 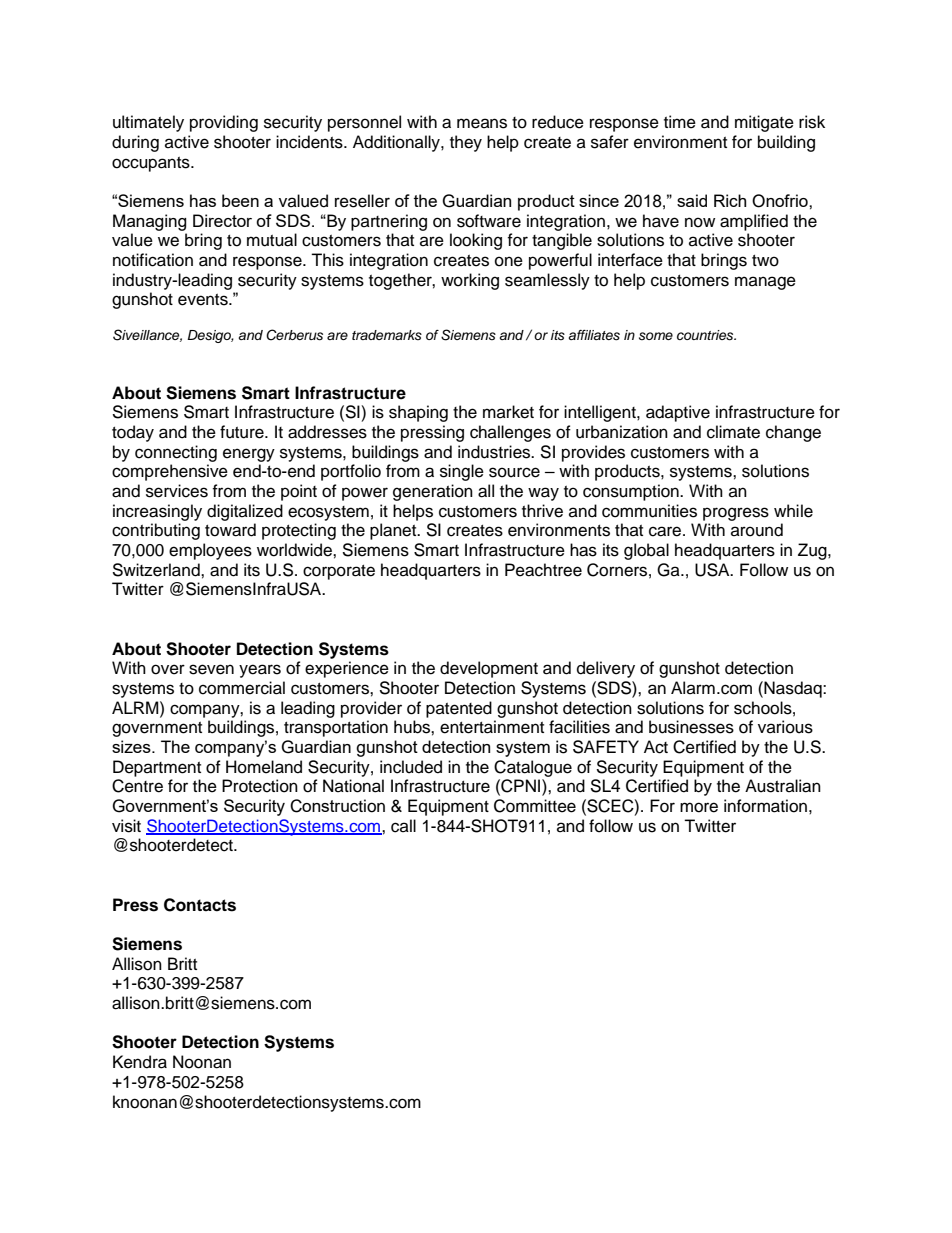 What do you see at coordinates (466, 143) in the screenshot?
I see `they` at bounding box center [466, 143].
